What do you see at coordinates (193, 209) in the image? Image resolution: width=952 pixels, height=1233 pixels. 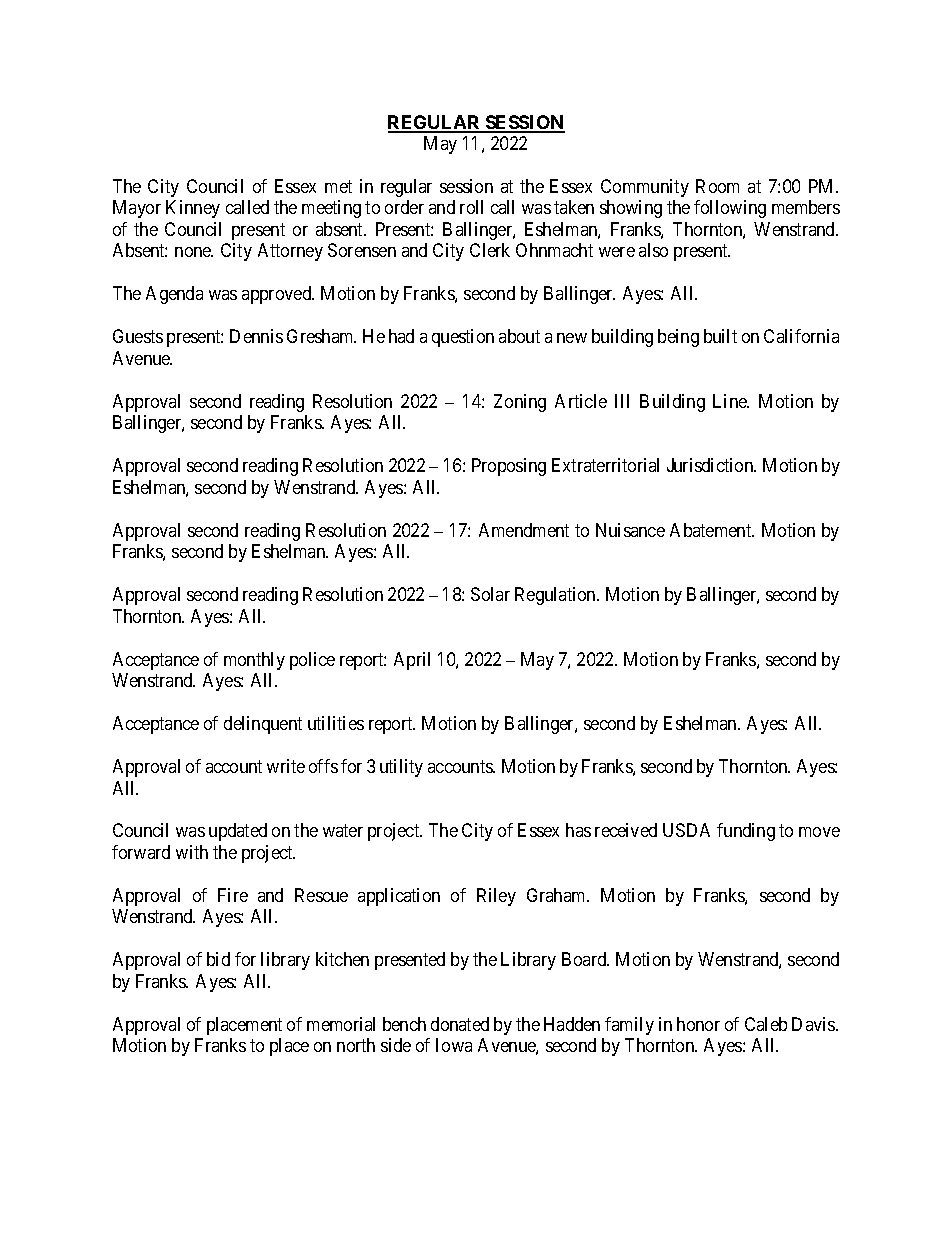 I see `Kinney` at bounding box center [193, 209].
